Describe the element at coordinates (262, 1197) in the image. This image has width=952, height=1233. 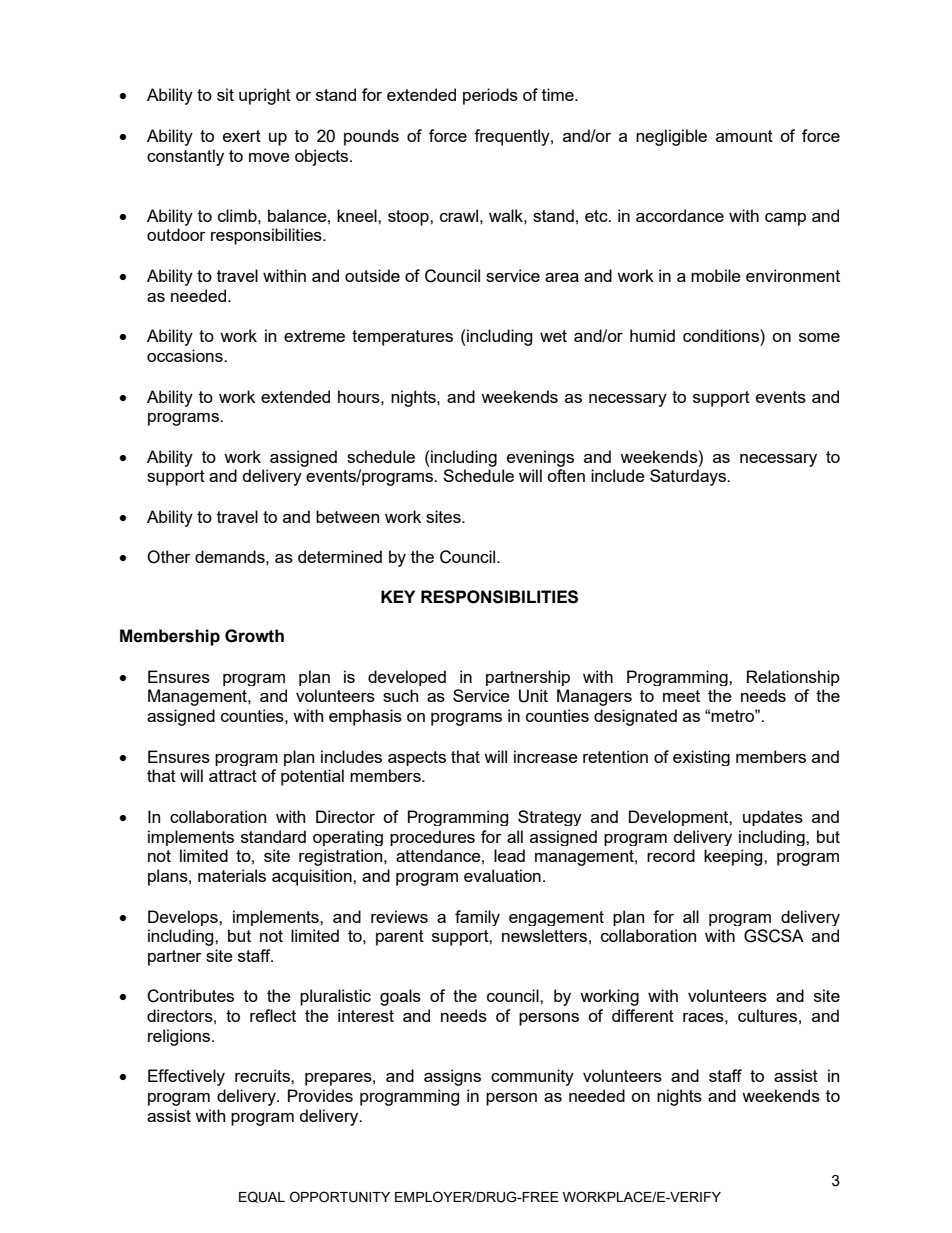
I see `EQUAL` at that location.
